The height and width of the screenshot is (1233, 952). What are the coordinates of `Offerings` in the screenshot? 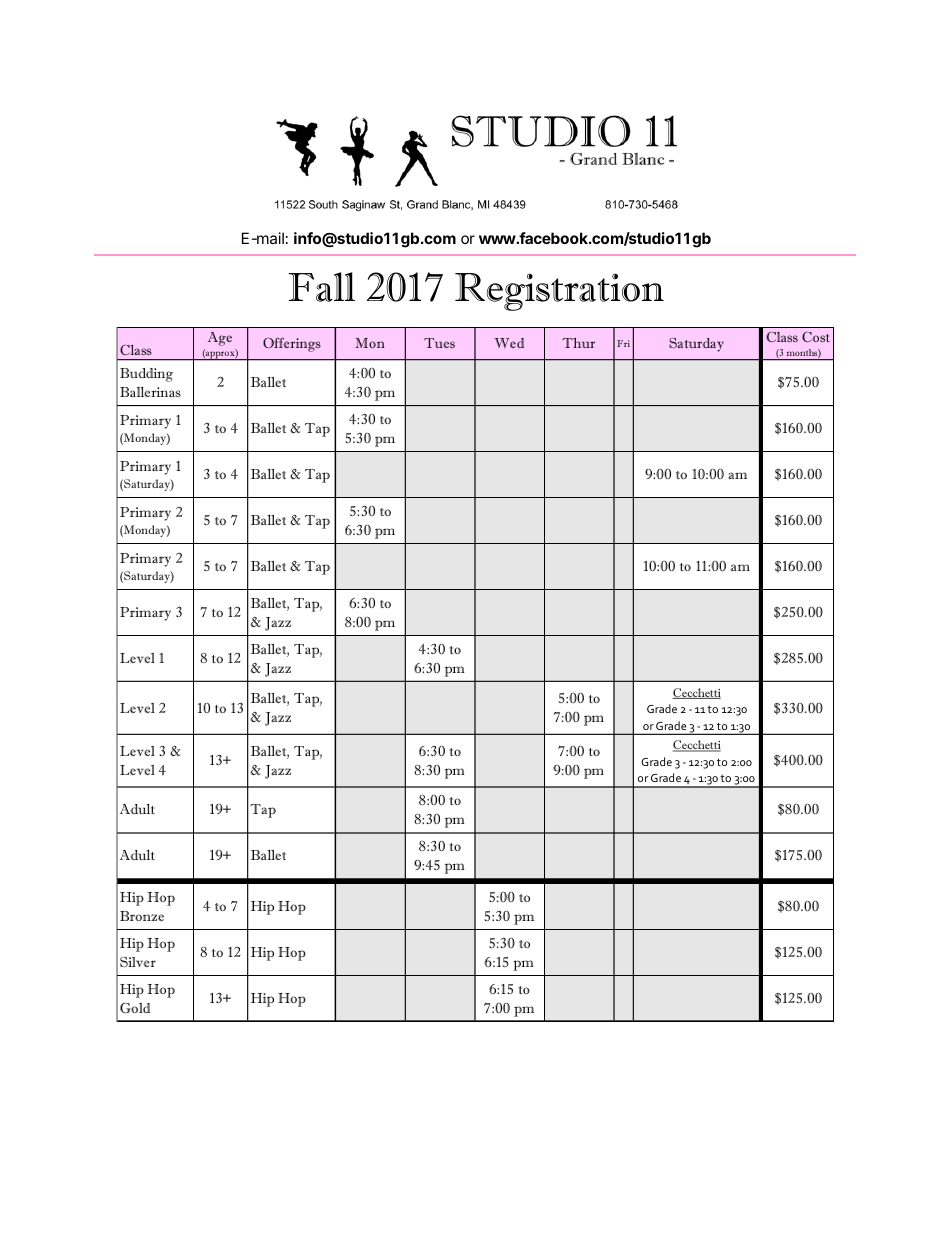 It's located at (292, 345).
